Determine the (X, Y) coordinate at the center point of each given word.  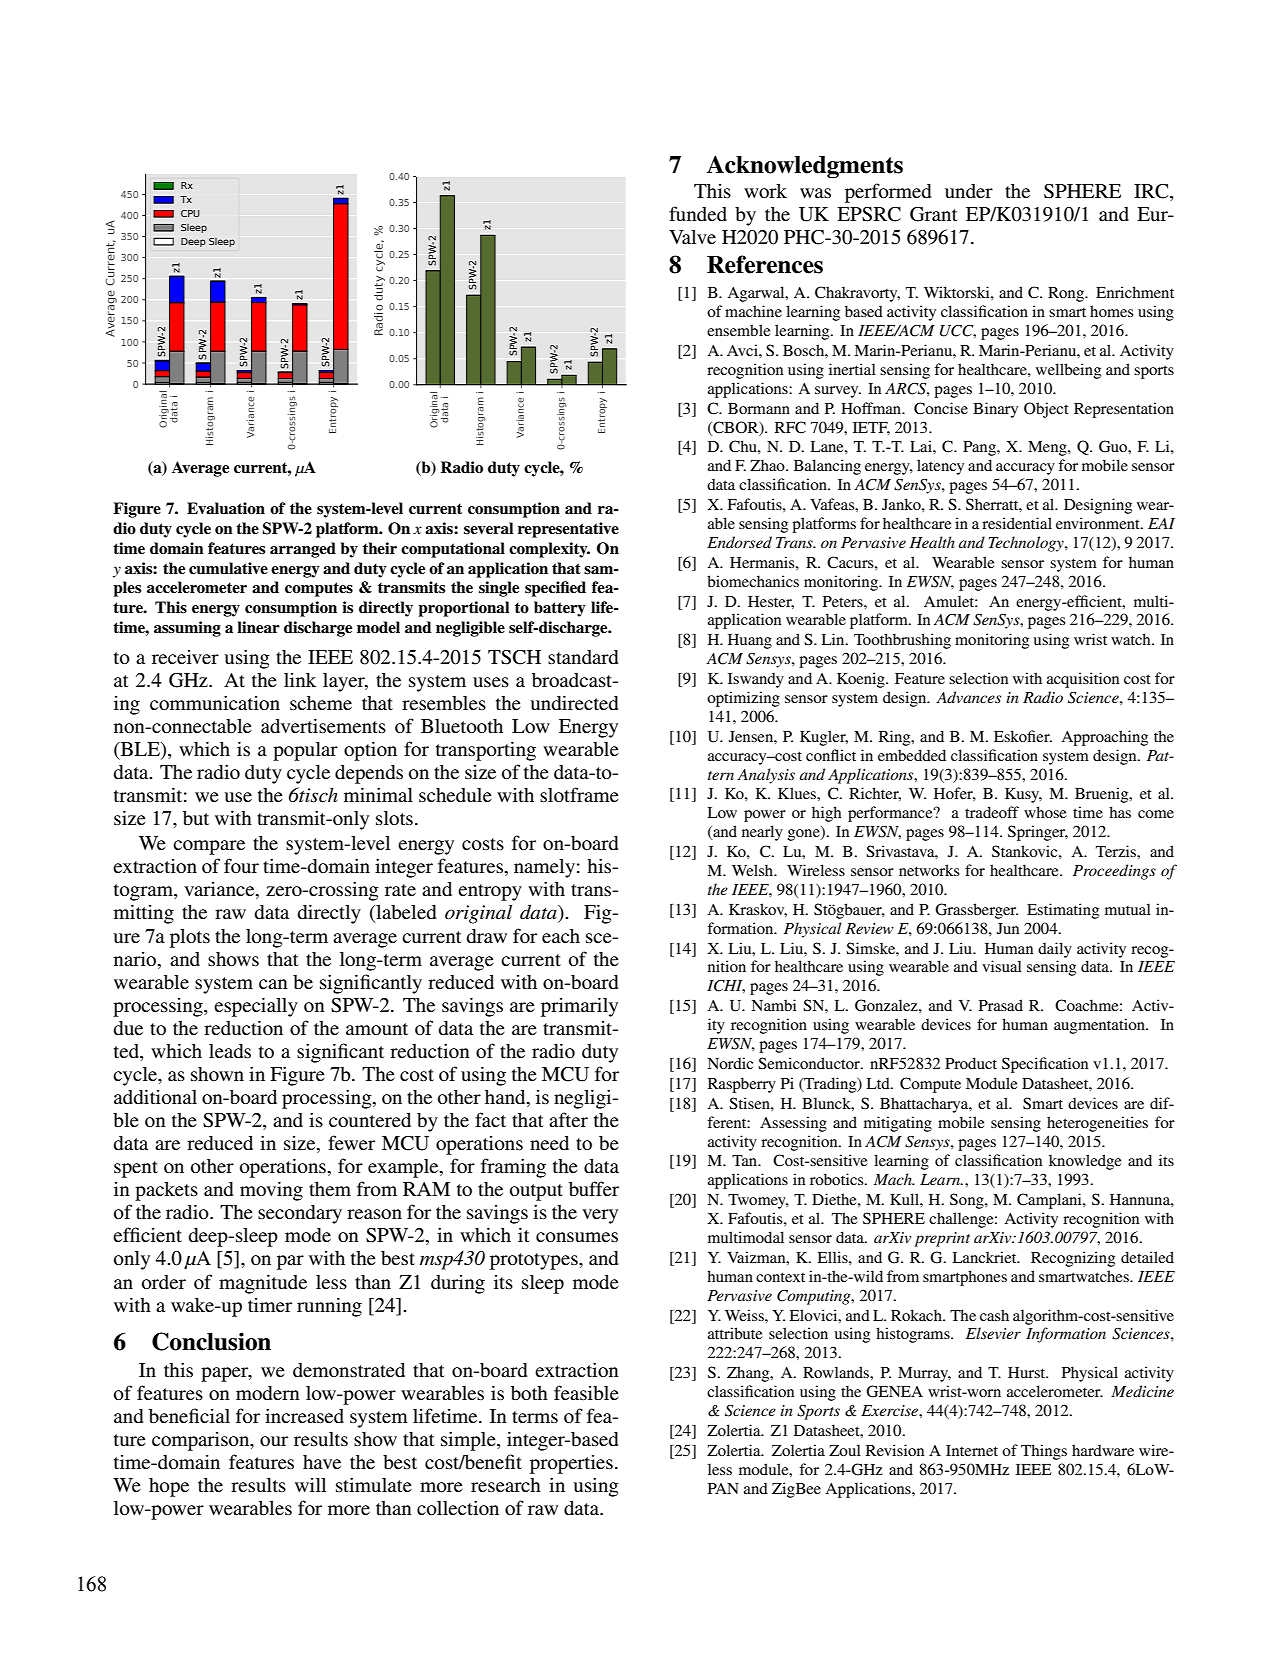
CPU (190, 213)
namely (544, 868)
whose (1045, 812)
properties (571, 1464)
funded (698, 213)
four (241, 865)
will (310, 1485)
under (969, 191)
